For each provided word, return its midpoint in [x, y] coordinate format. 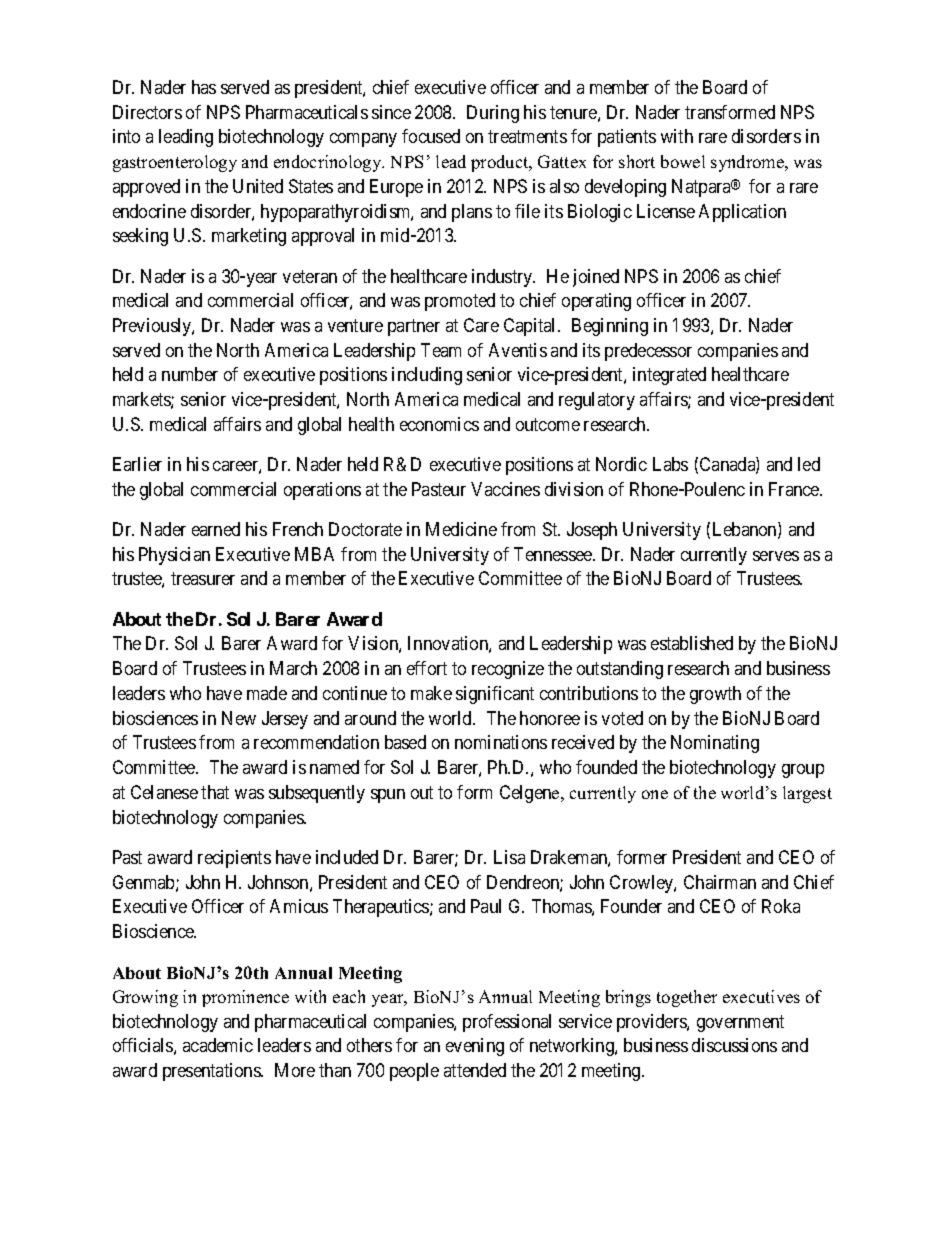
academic [218, 1045]
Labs [670, 464]
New [239, 718]
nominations [501, 742]
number [190, 374]
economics [439, 424]
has [204, 87]
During [493, 114]
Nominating [715, 744]
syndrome [749, 163]
